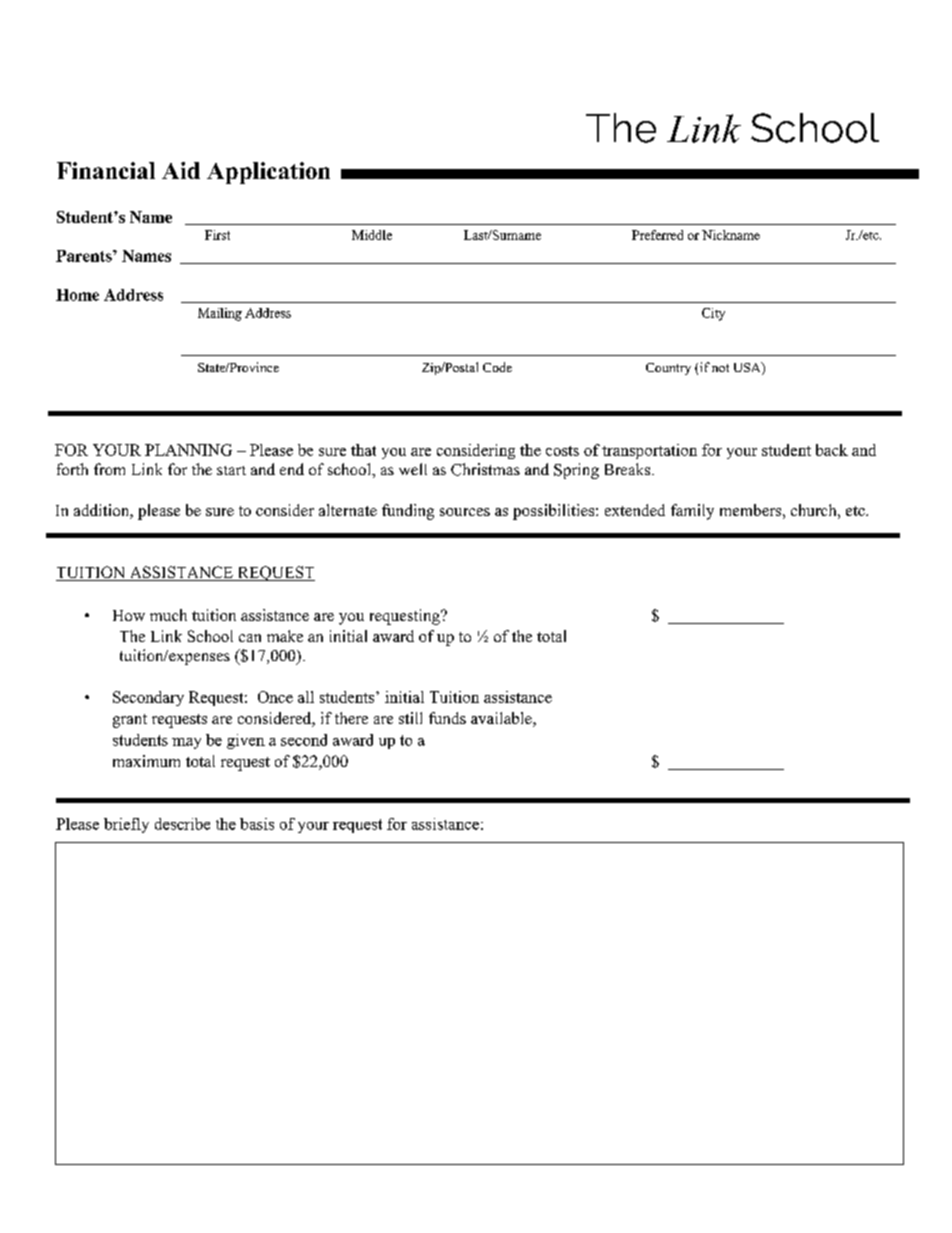  I want to click on describe, so click(182, 824).
